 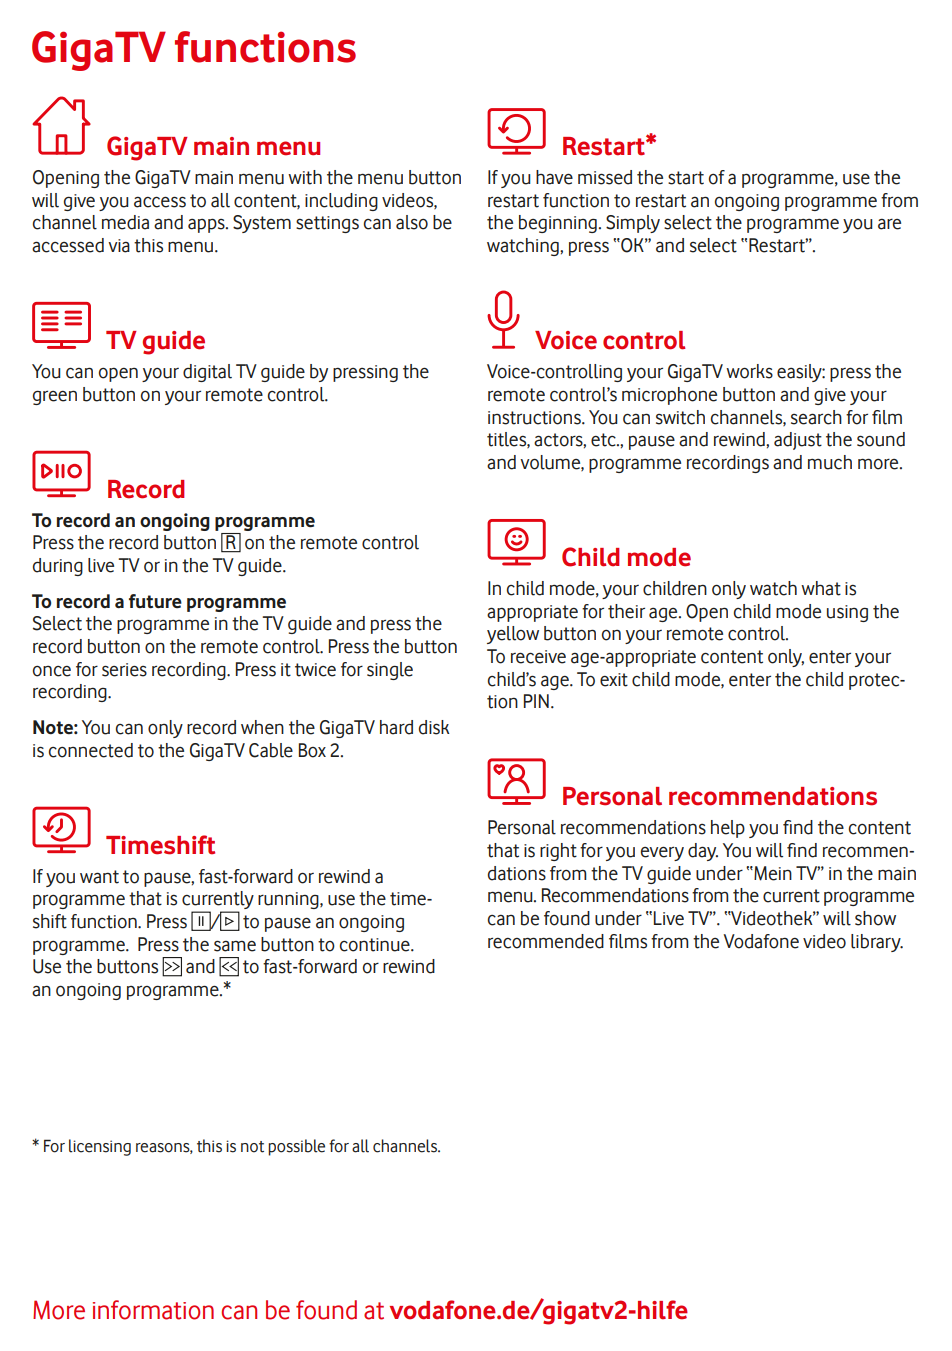 I want to click on licensing, so click(x=100, y=1147).
